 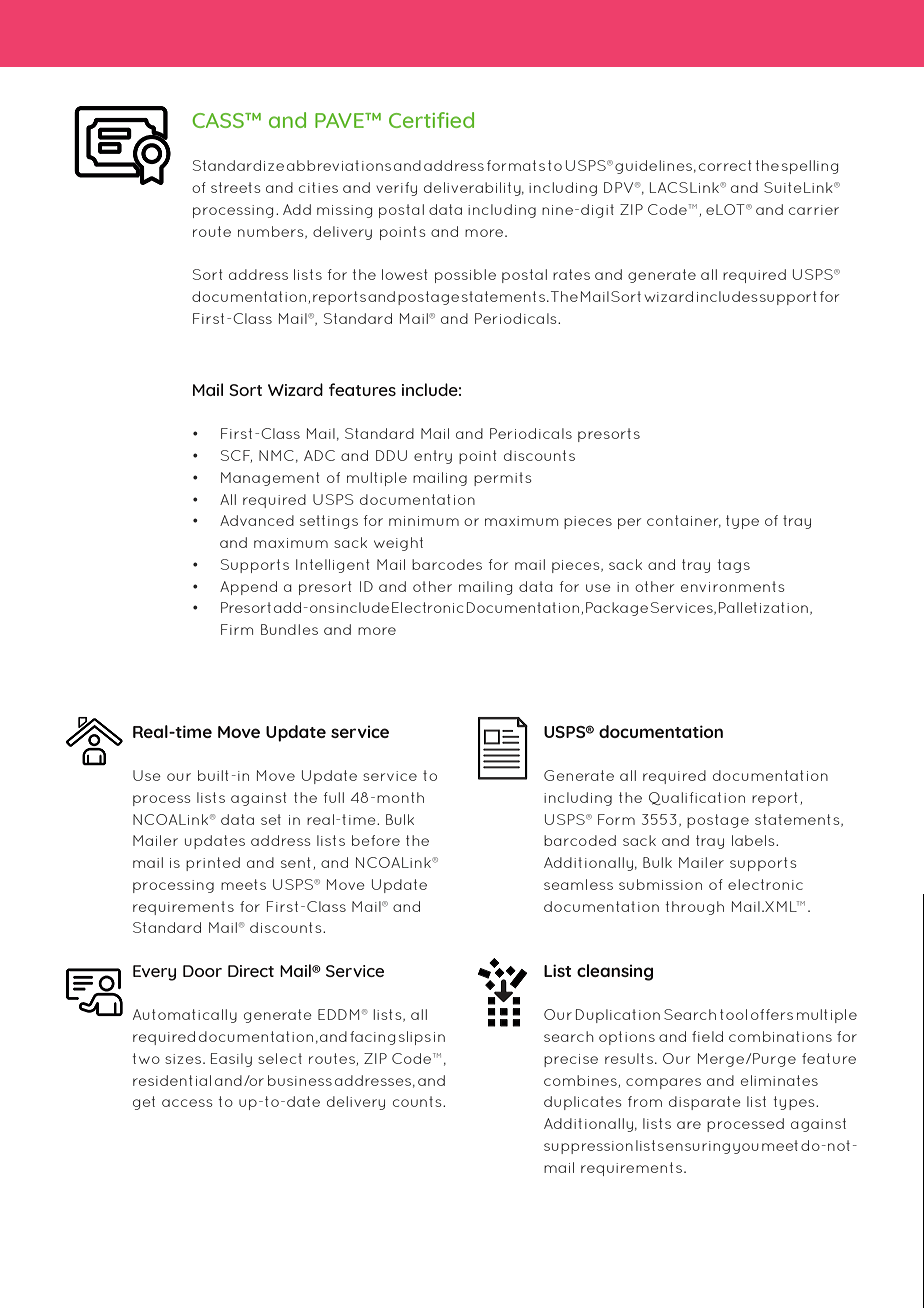 What do you see at coordinates (213, 864) in the screenshot?
I see `printed` at bounding box center [213, 864].
